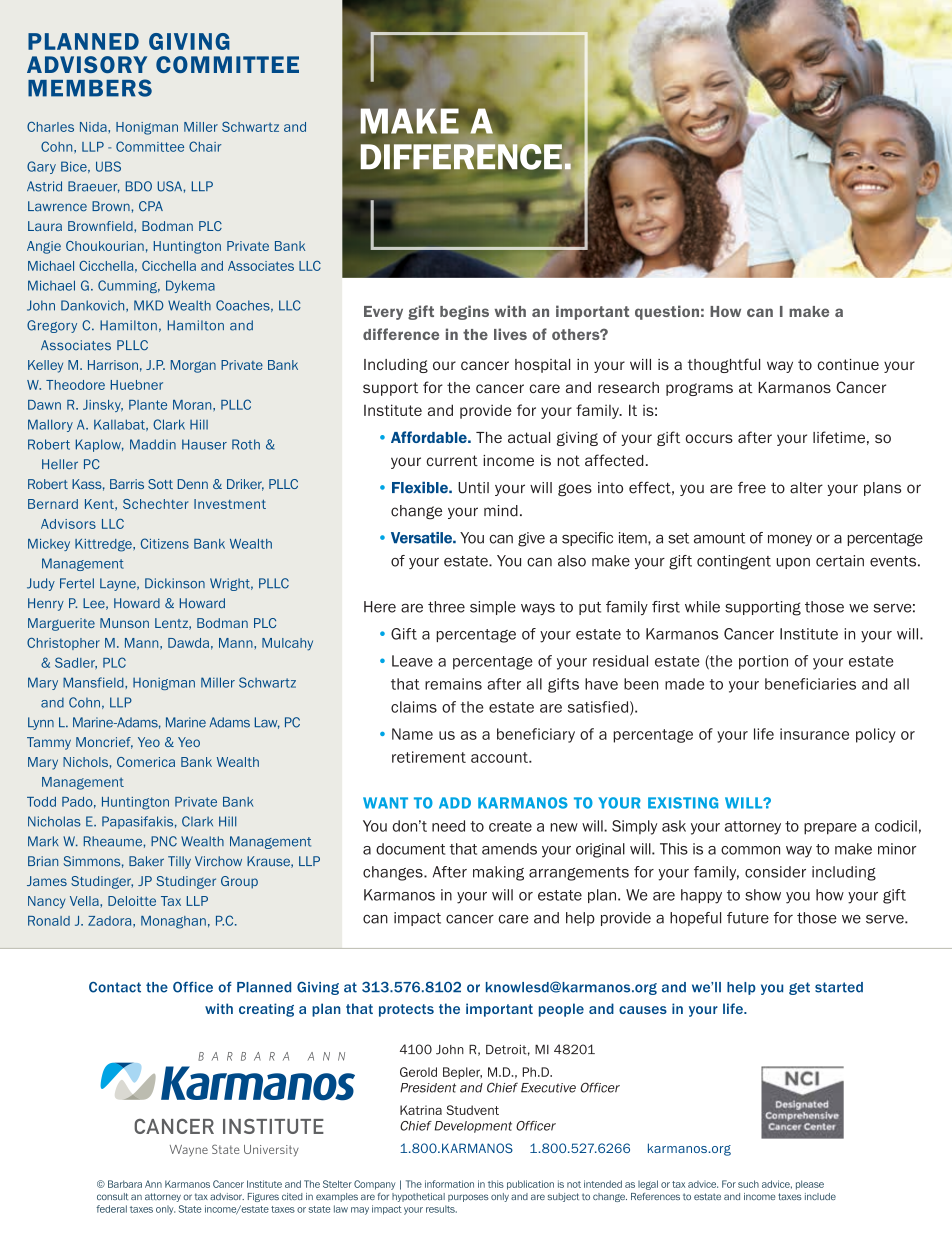  Describe the element at coordinates (763, 662) in the screenshot. I see `portion` at that location.
